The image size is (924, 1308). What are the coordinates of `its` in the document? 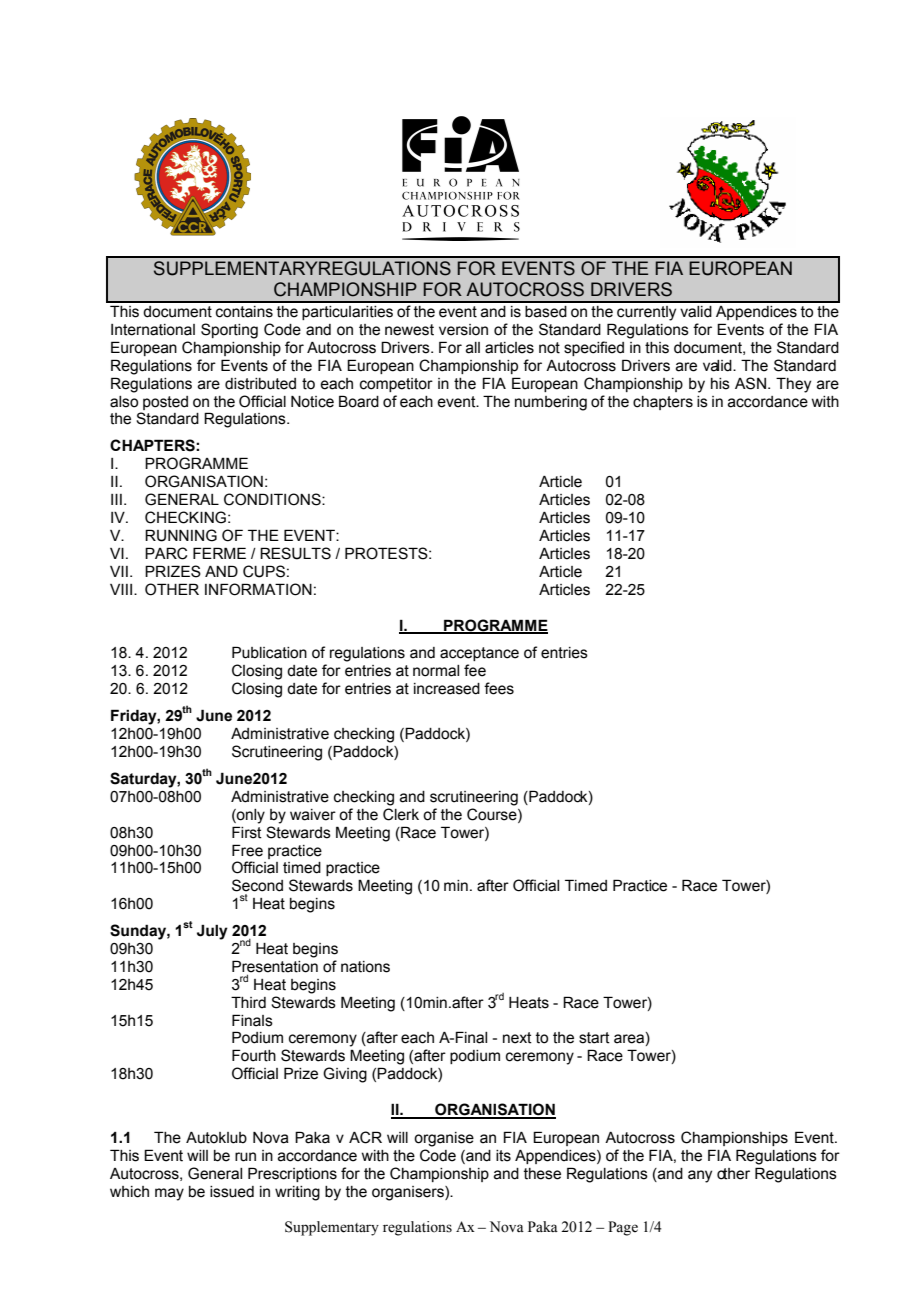 It's located at (503, 1156).
